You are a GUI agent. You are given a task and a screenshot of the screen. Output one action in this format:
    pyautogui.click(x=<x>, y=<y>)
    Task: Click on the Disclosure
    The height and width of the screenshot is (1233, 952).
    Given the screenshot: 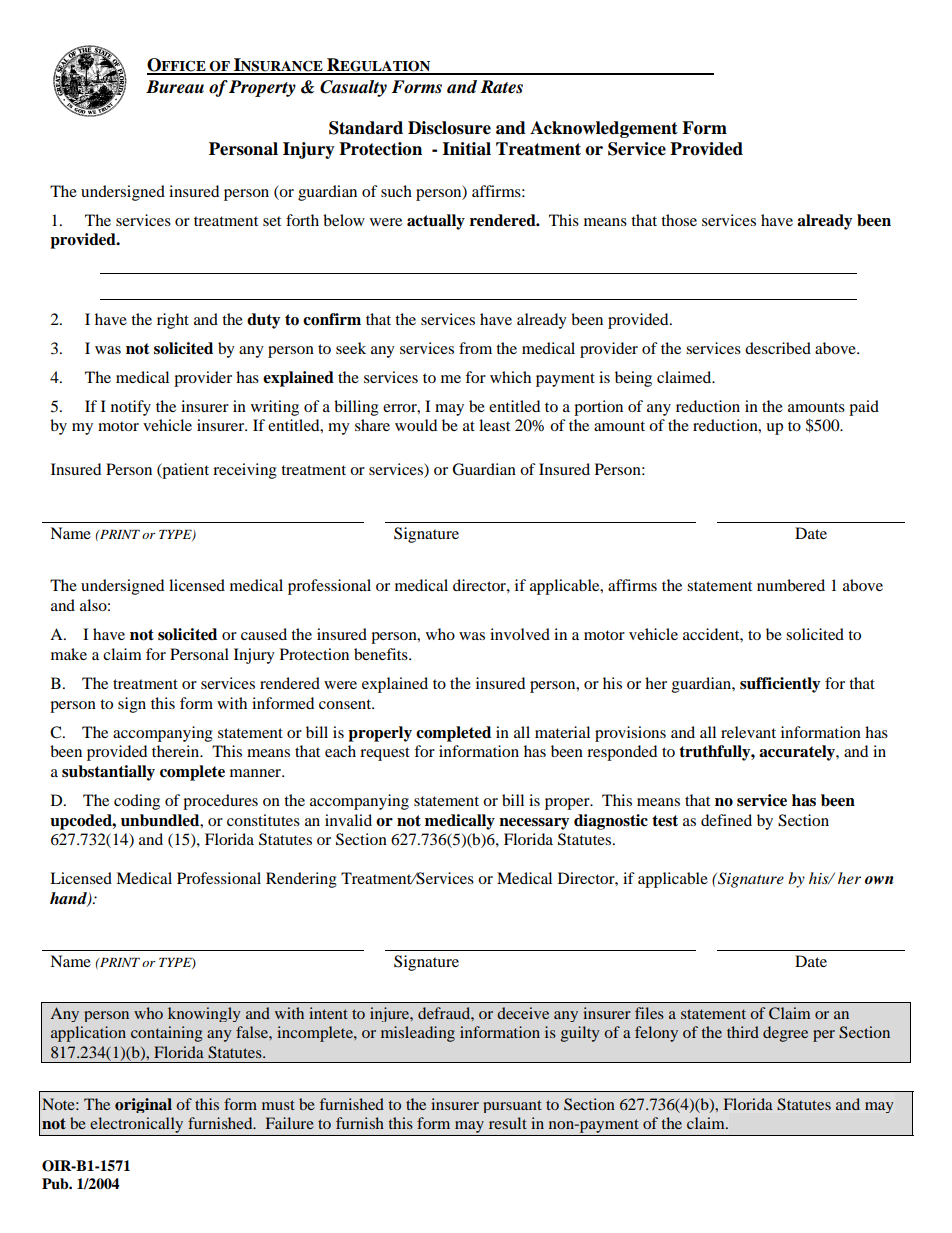 What is the action you would take?
    pyautogui.click(x=449, y=128)
